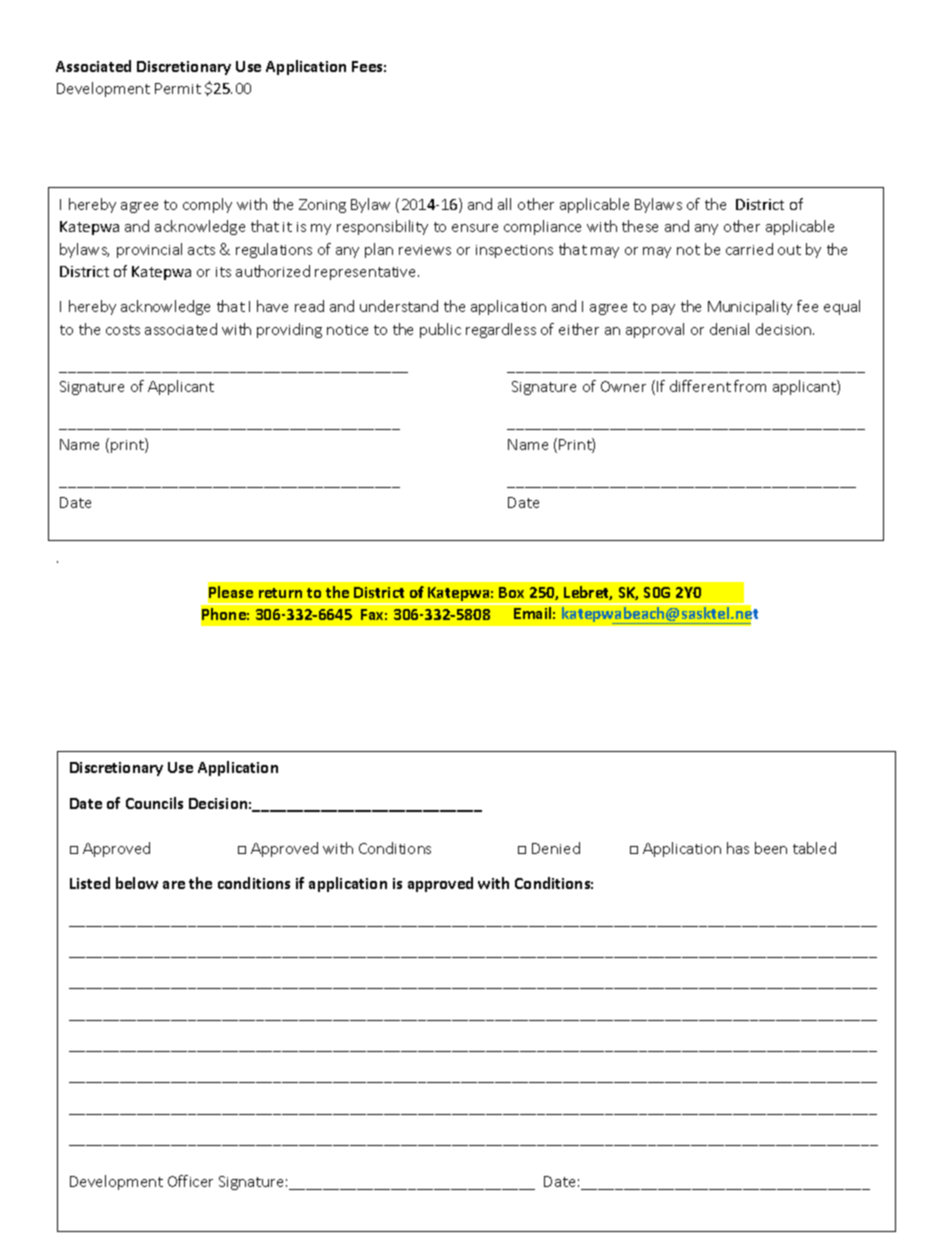  What do you see at coordinates (174, 885) in the page?
I see `are` at bounding box center [174, 885].
